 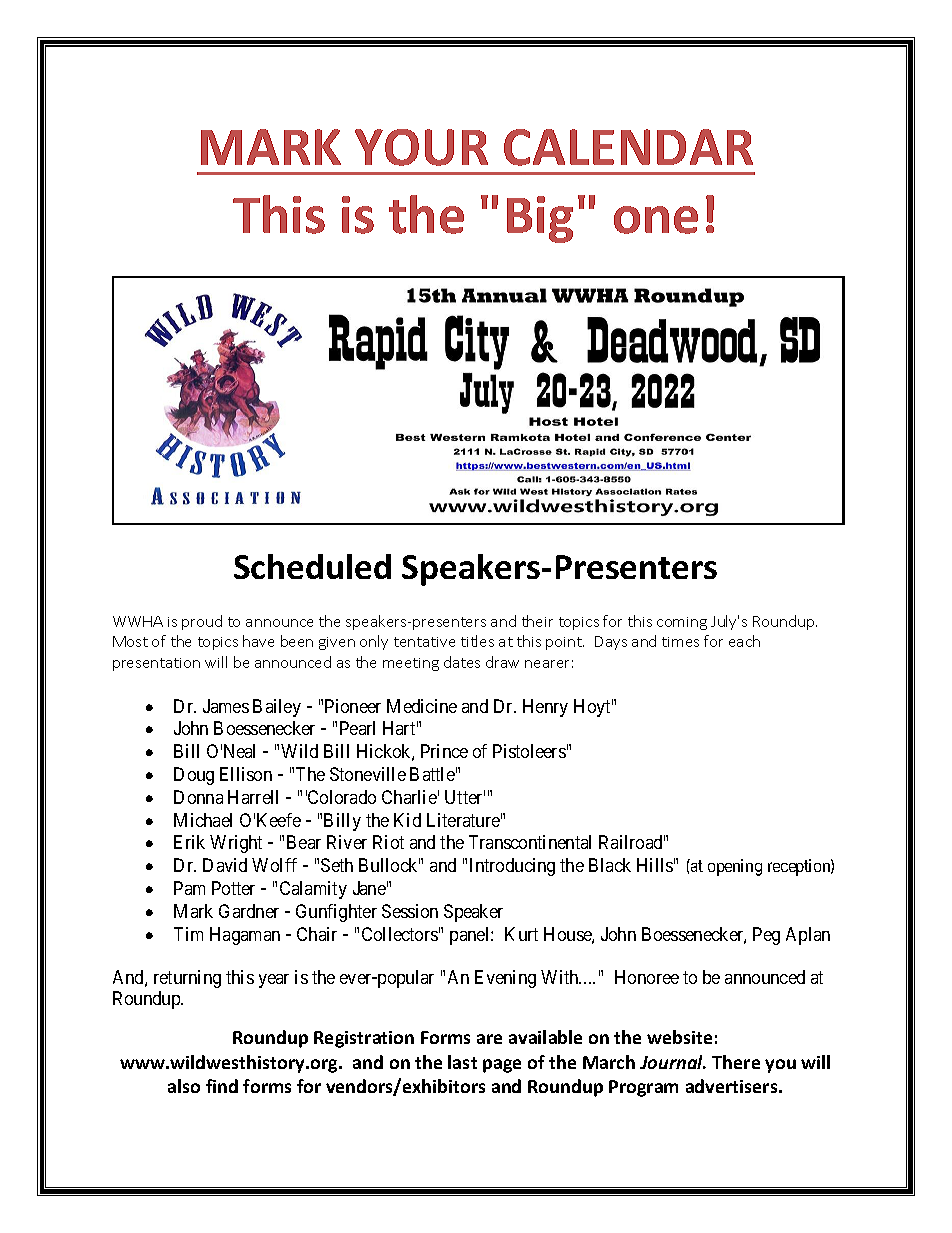 I want to click on find, so click(x=222, y=1086).
